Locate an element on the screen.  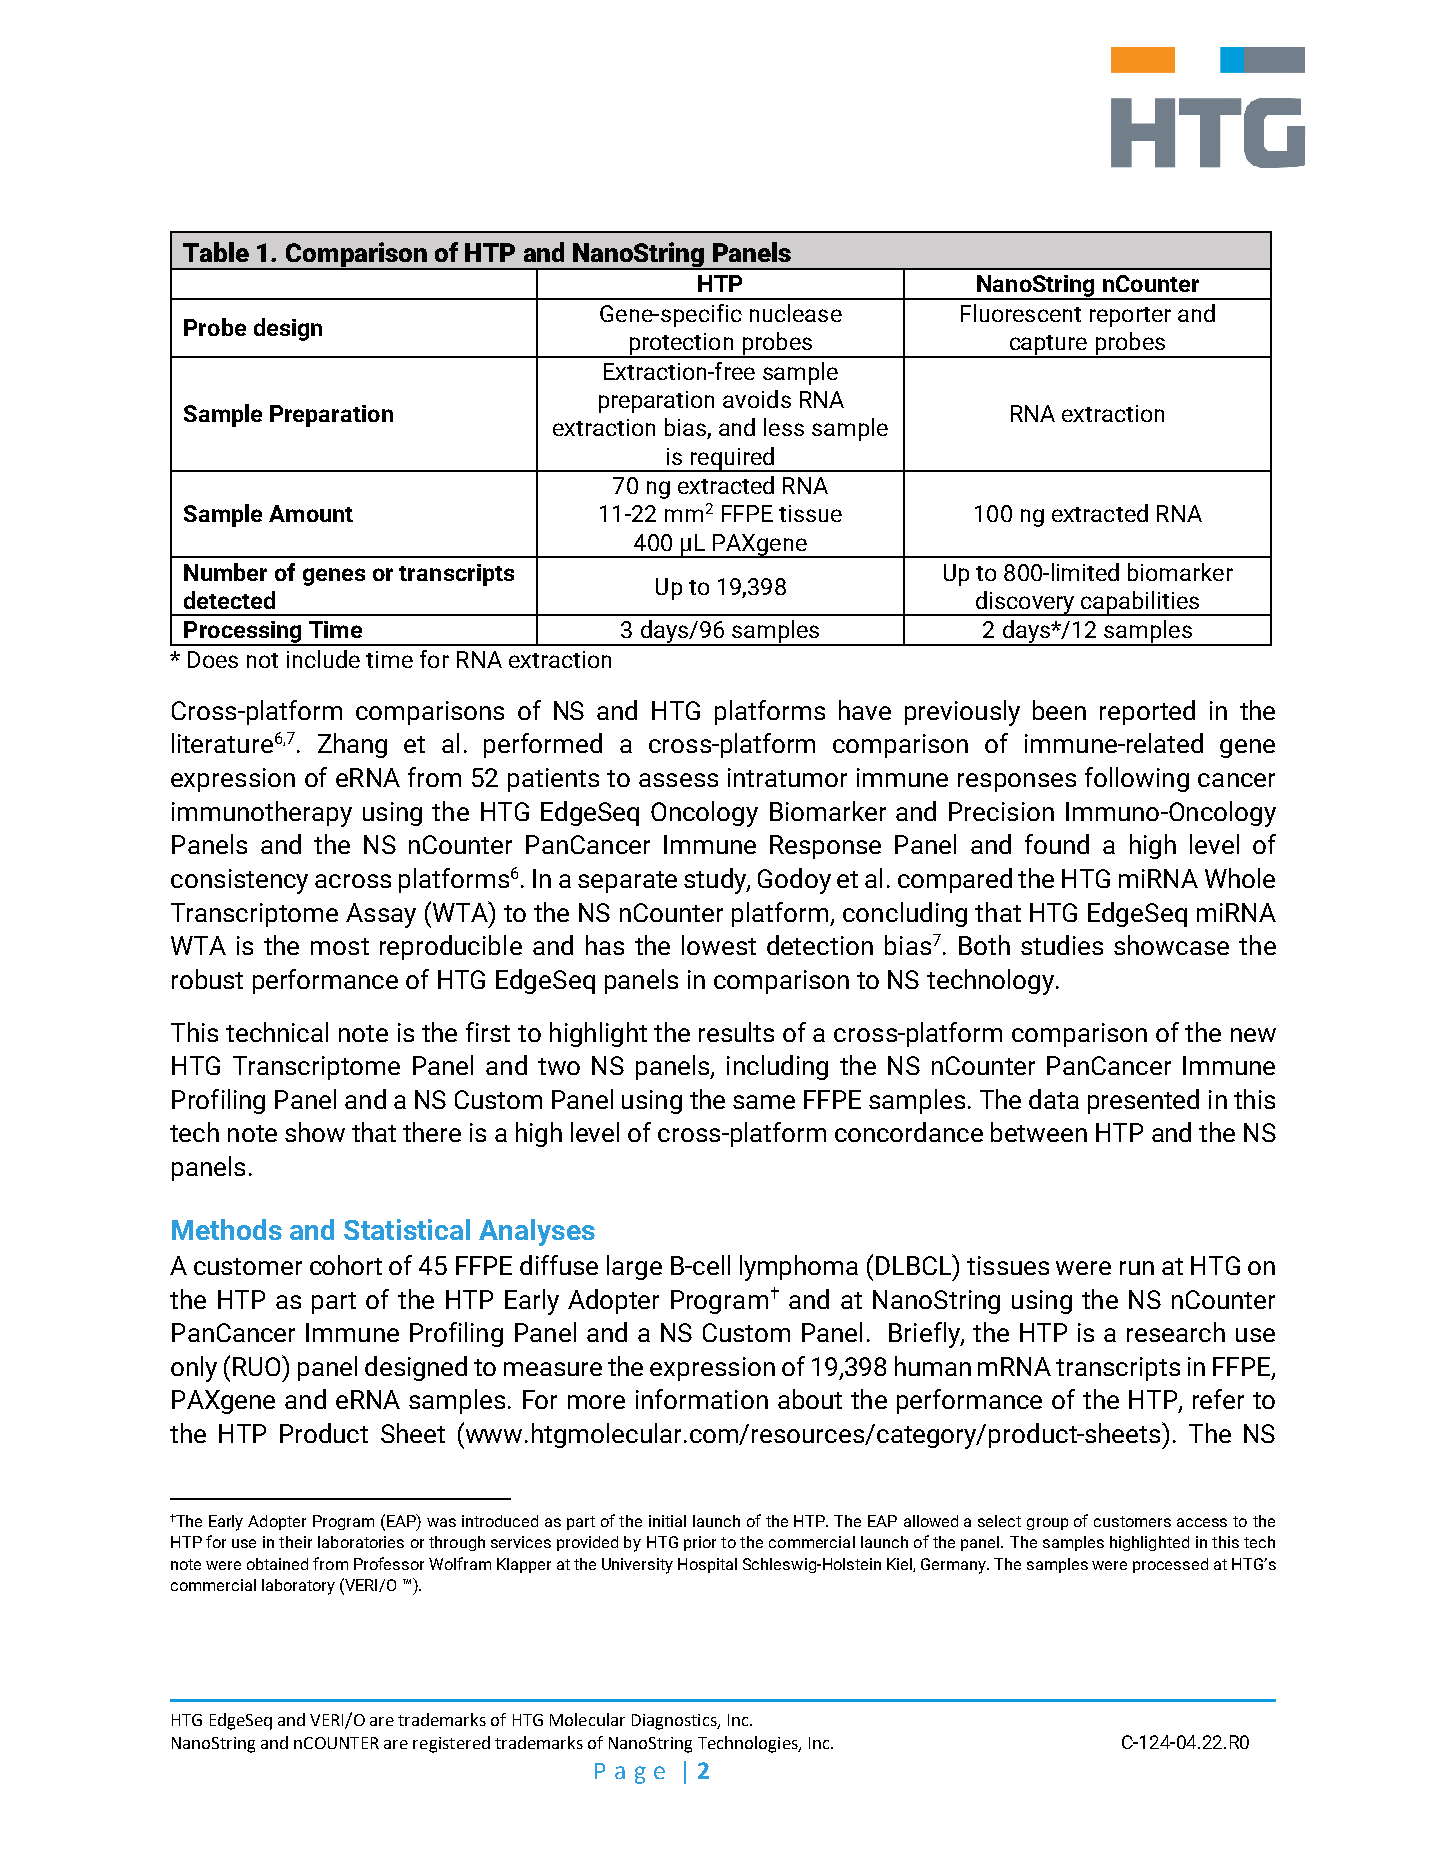
protection is located at coordinates (681, 345).
